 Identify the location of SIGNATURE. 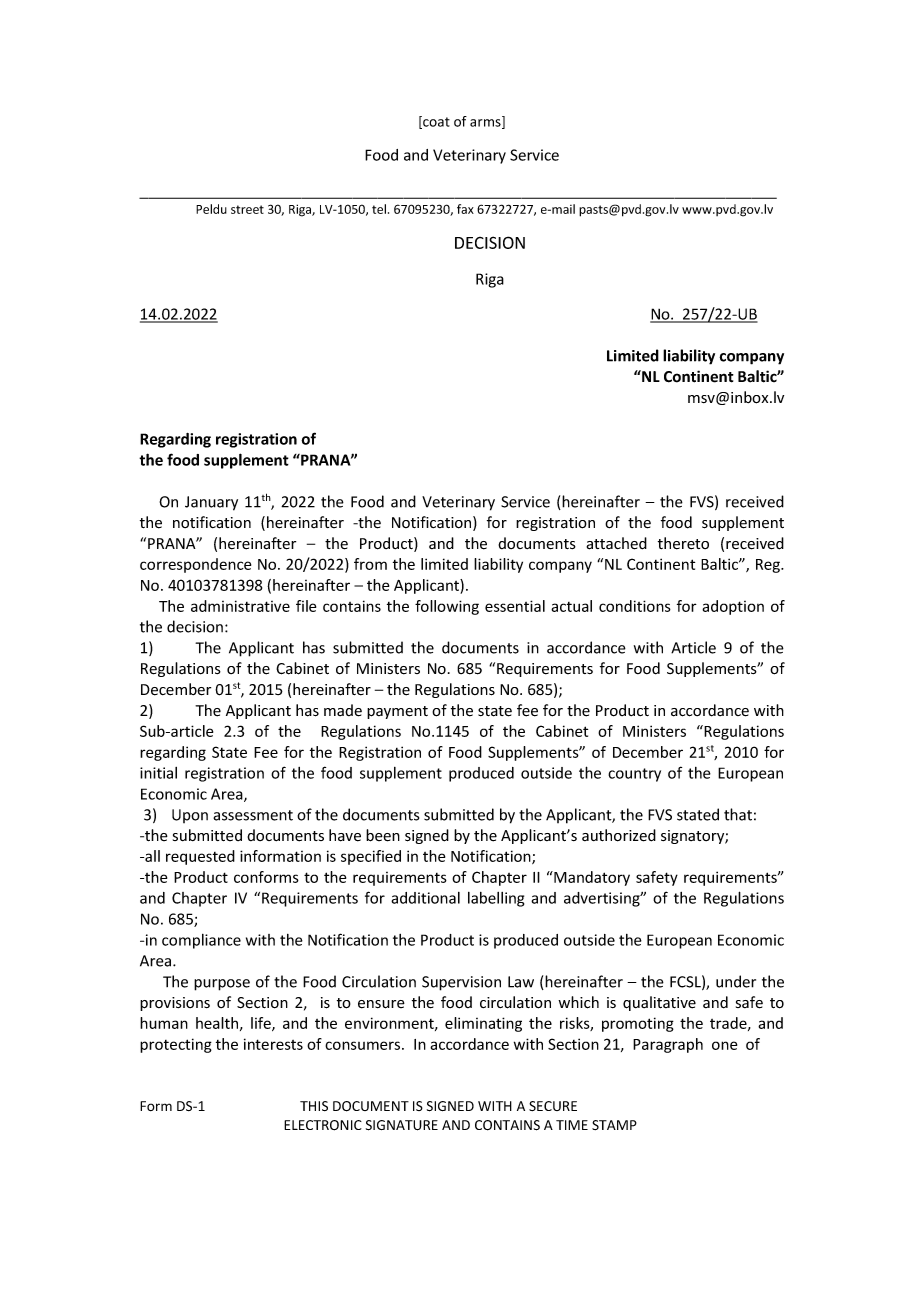
(402, 1125).
